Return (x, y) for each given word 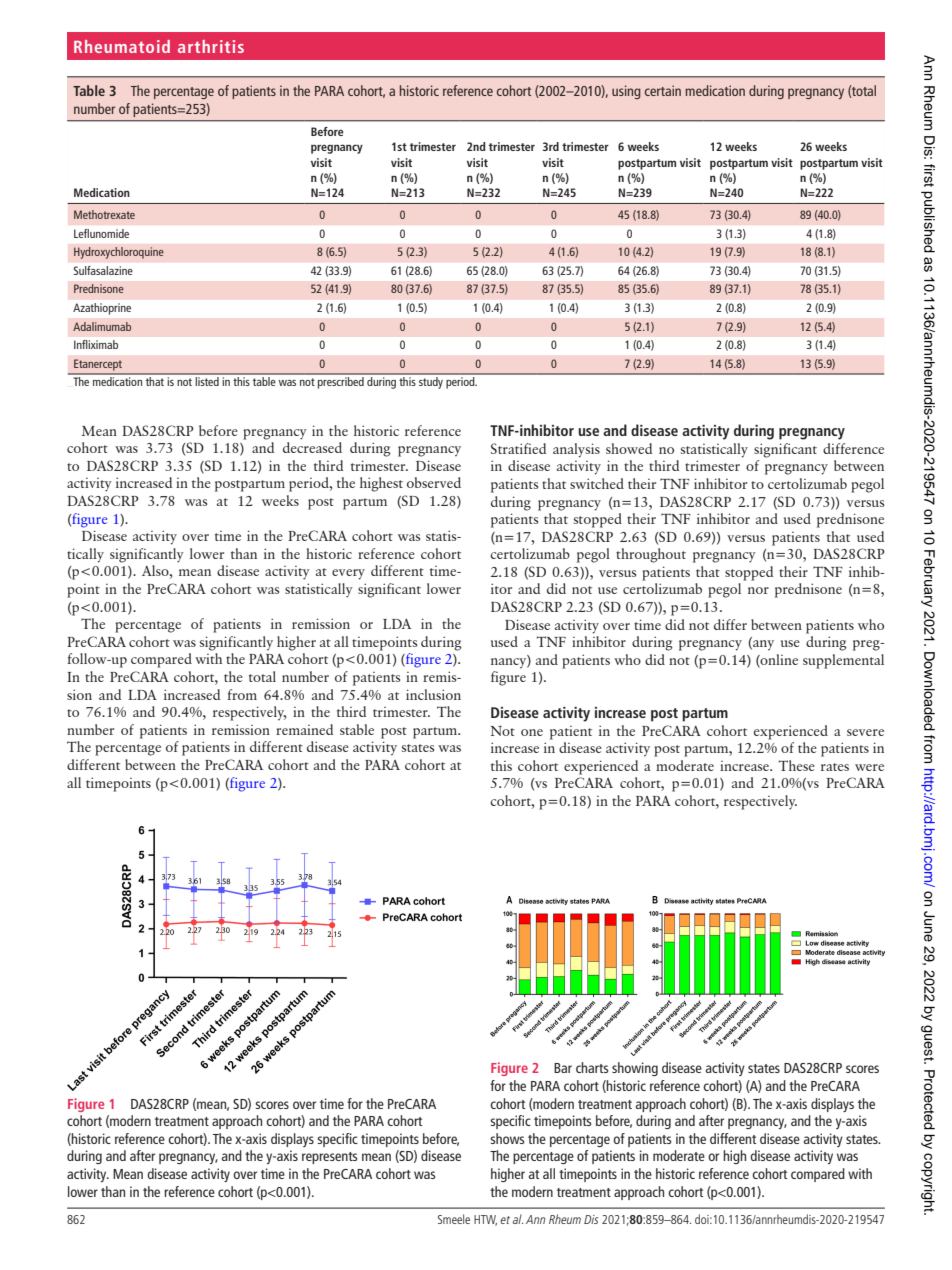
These (797, 765)
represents (330, 1158)
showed (629, 448)
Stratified (518, 448)
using (626, 92)
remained (304, 729)
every (348, 574)
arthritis (211, 46)
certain (663, 90)
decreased (312, 447)
